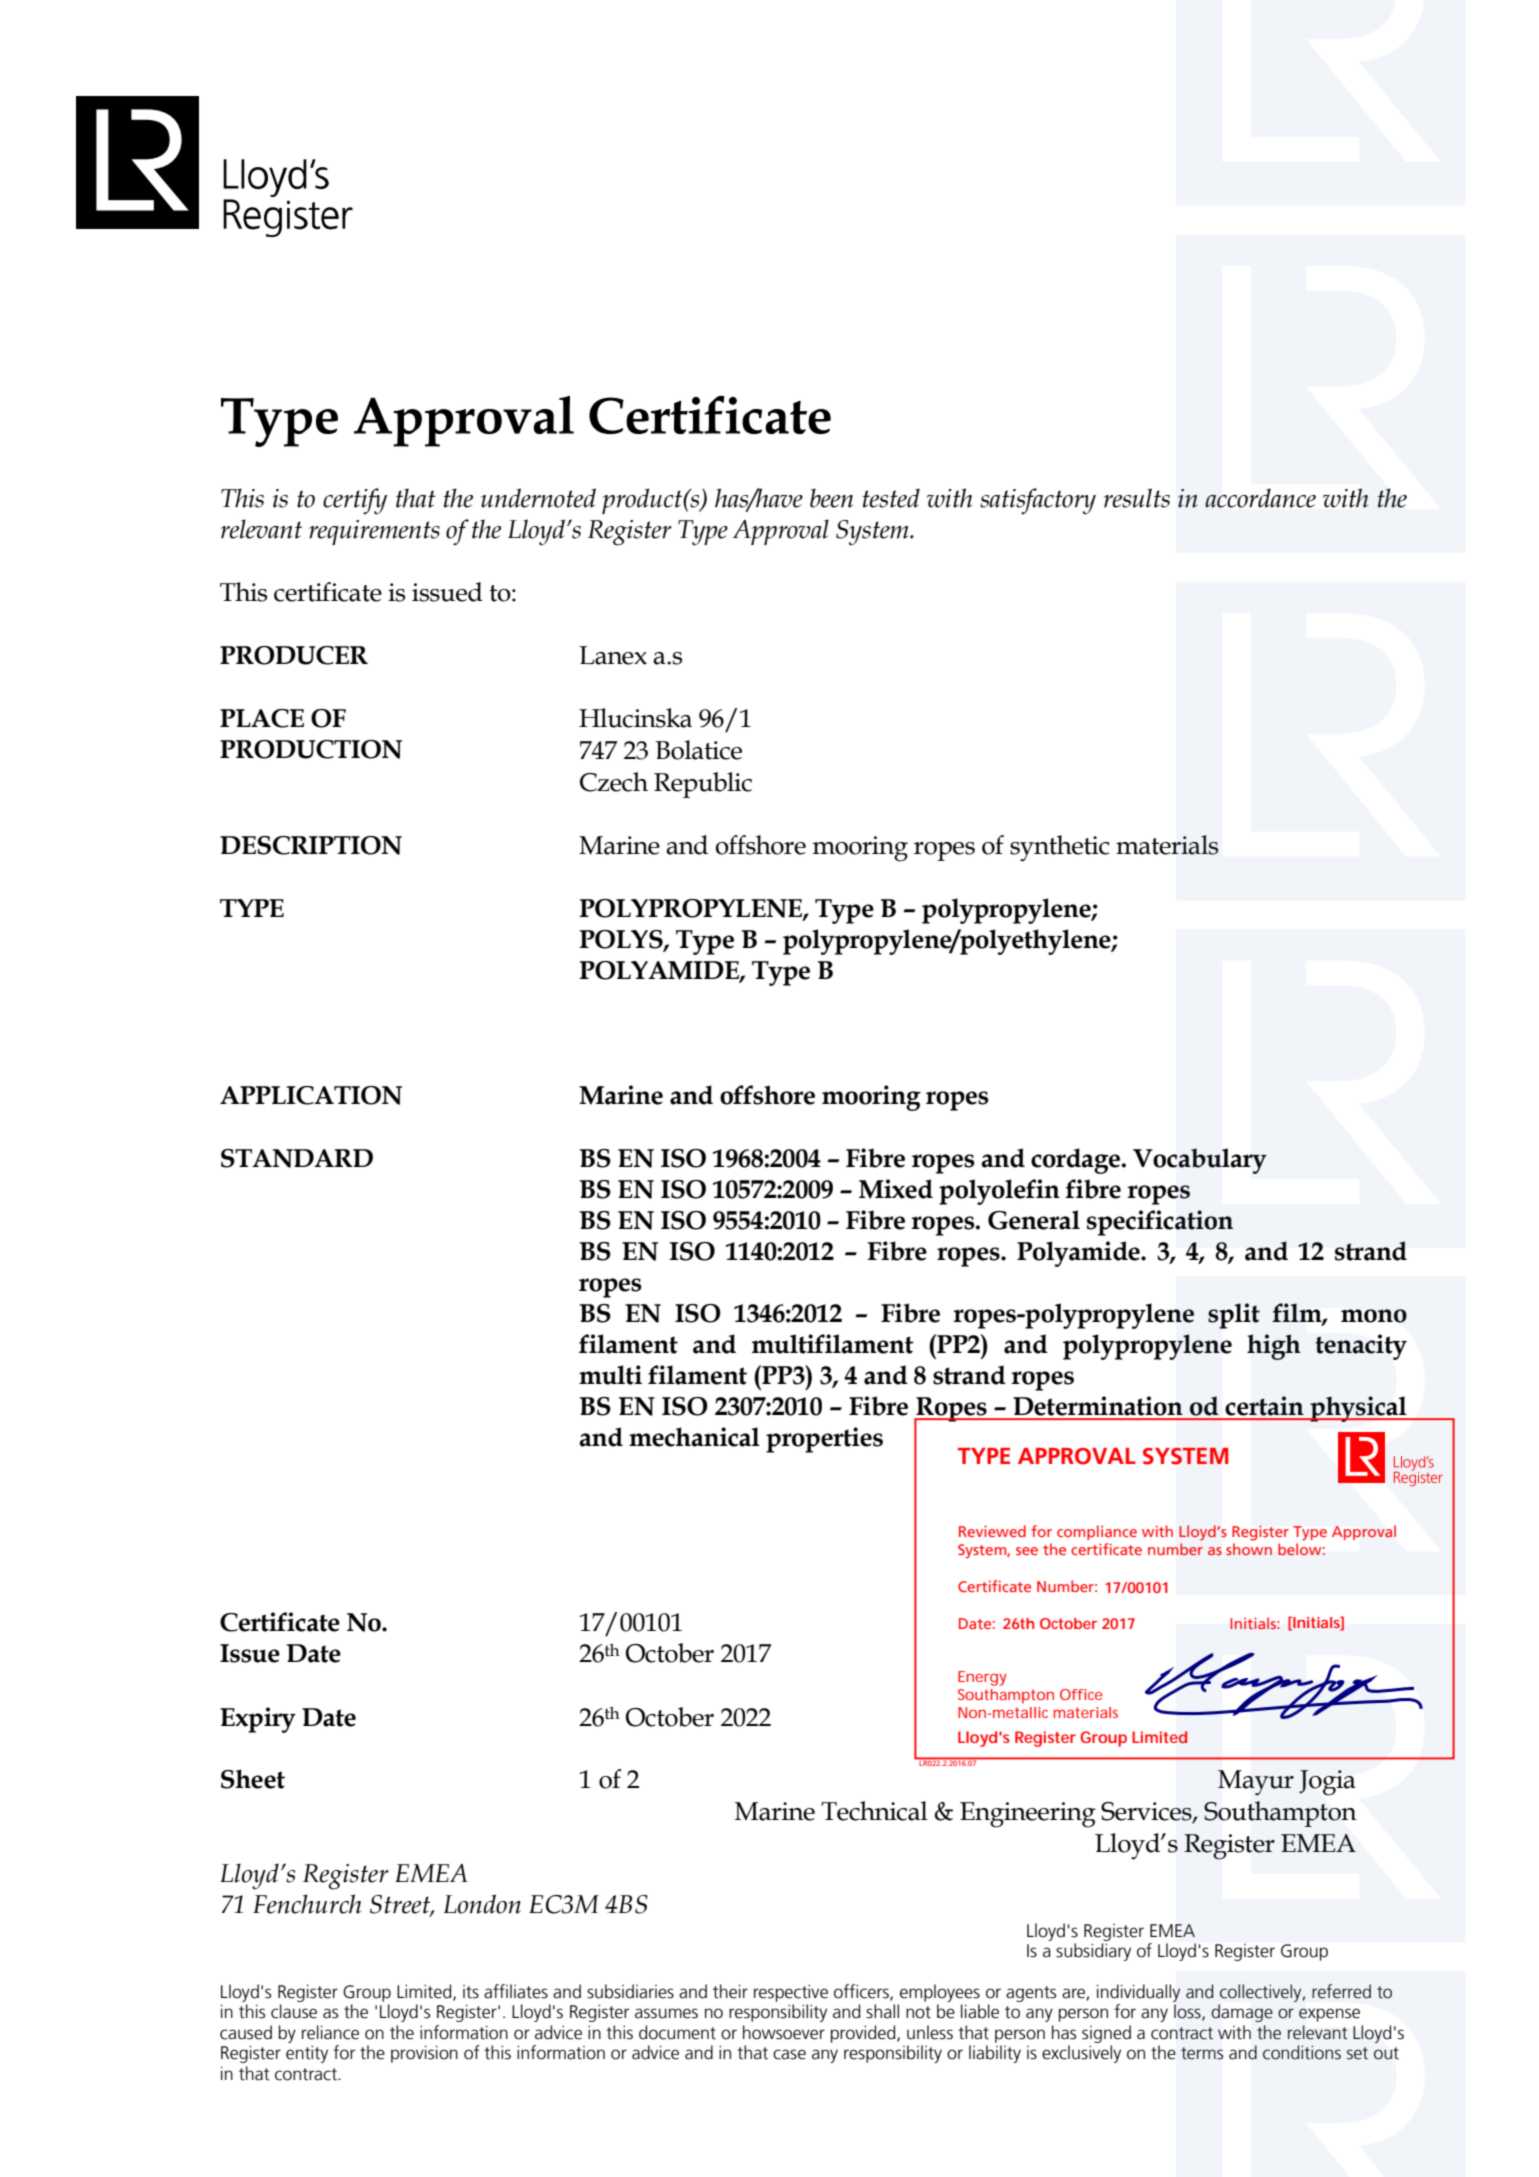 Image resolution: width=1539 pixels, height=2177 pixels. I want to click on reliance, so click(330, 2032).
